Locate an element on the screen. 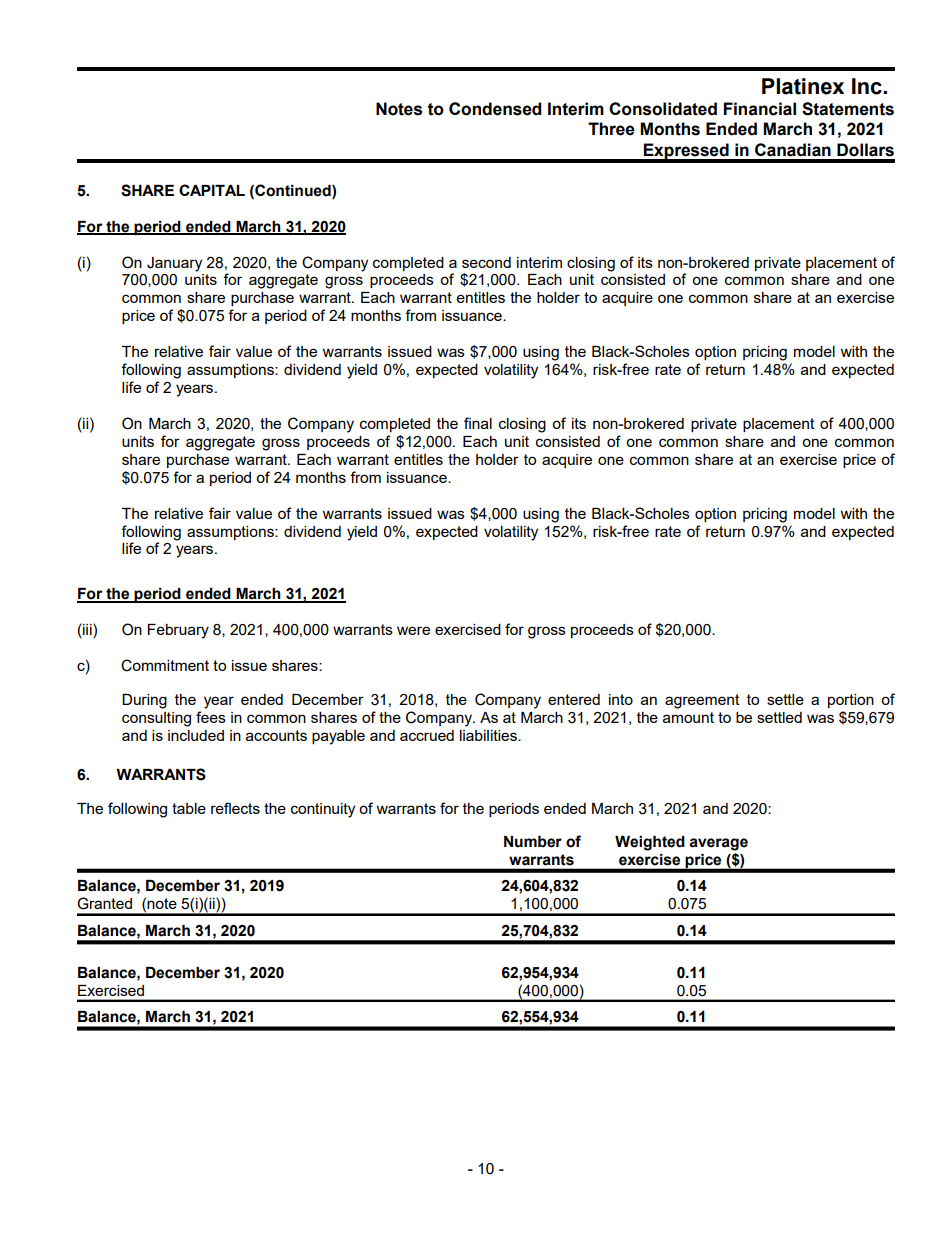 This screenshot has height=1233, width=952. Granted is located at coordinates (104, 903).
